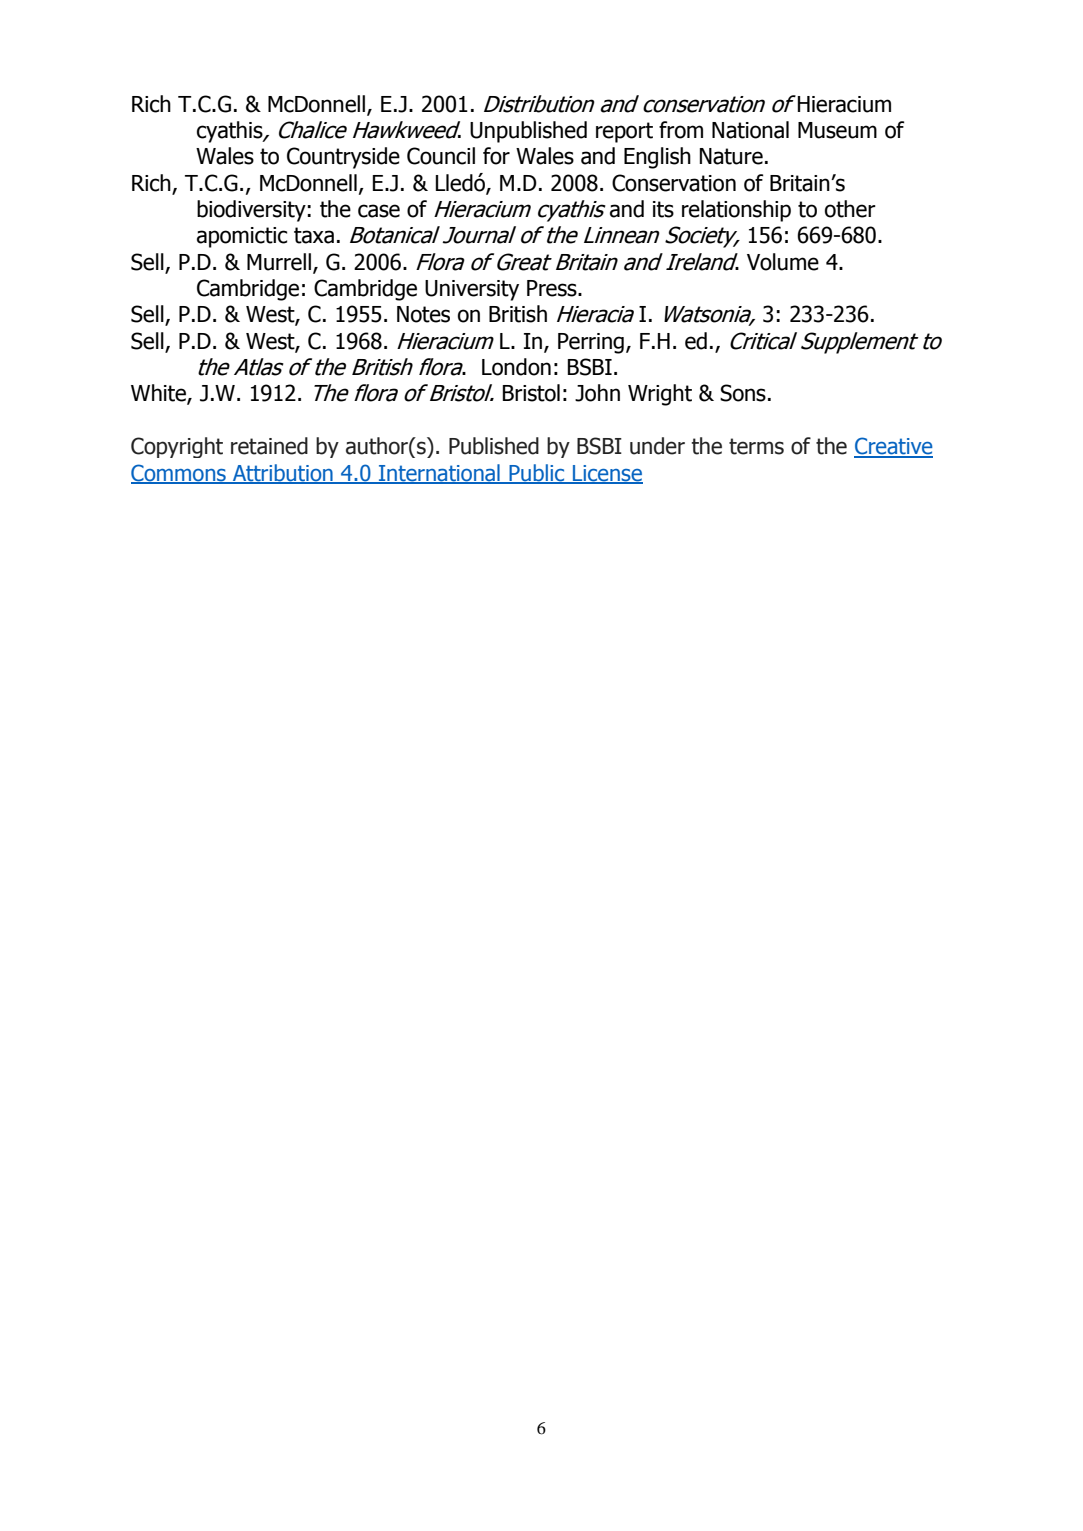 This screenshot has width=1083, height=1531. What do you see at coordinates (537, 473) in the screenshot?
I see `Public` at bounding box center [537, 473].
